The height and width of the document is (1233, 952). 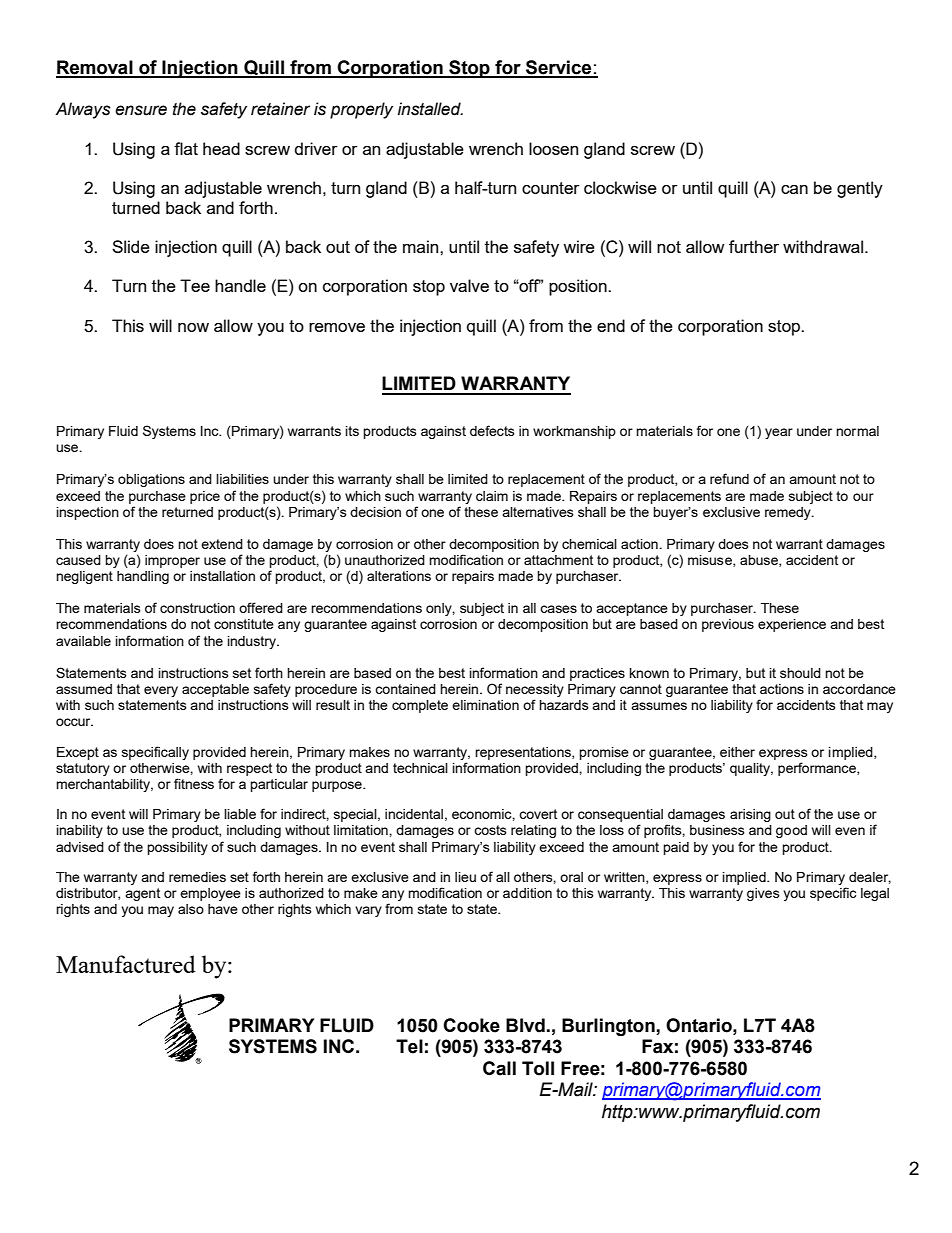 What do you see at coordinates (126, 964) in the document?
I see `Manufactured` at bounding box center [126, 964].
